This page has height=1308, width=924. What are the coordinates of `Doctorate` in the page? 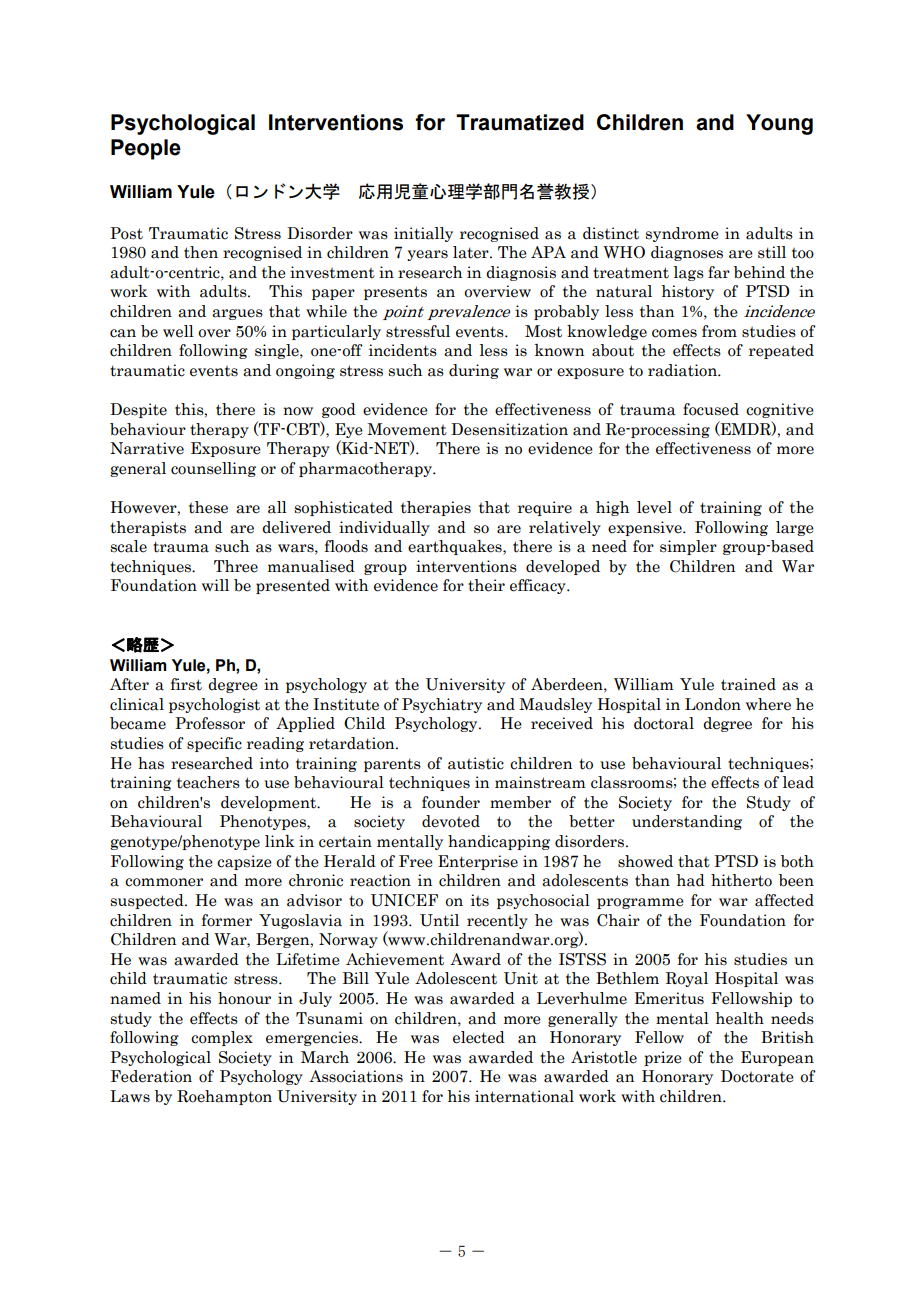 It's located at (757, 1076).
